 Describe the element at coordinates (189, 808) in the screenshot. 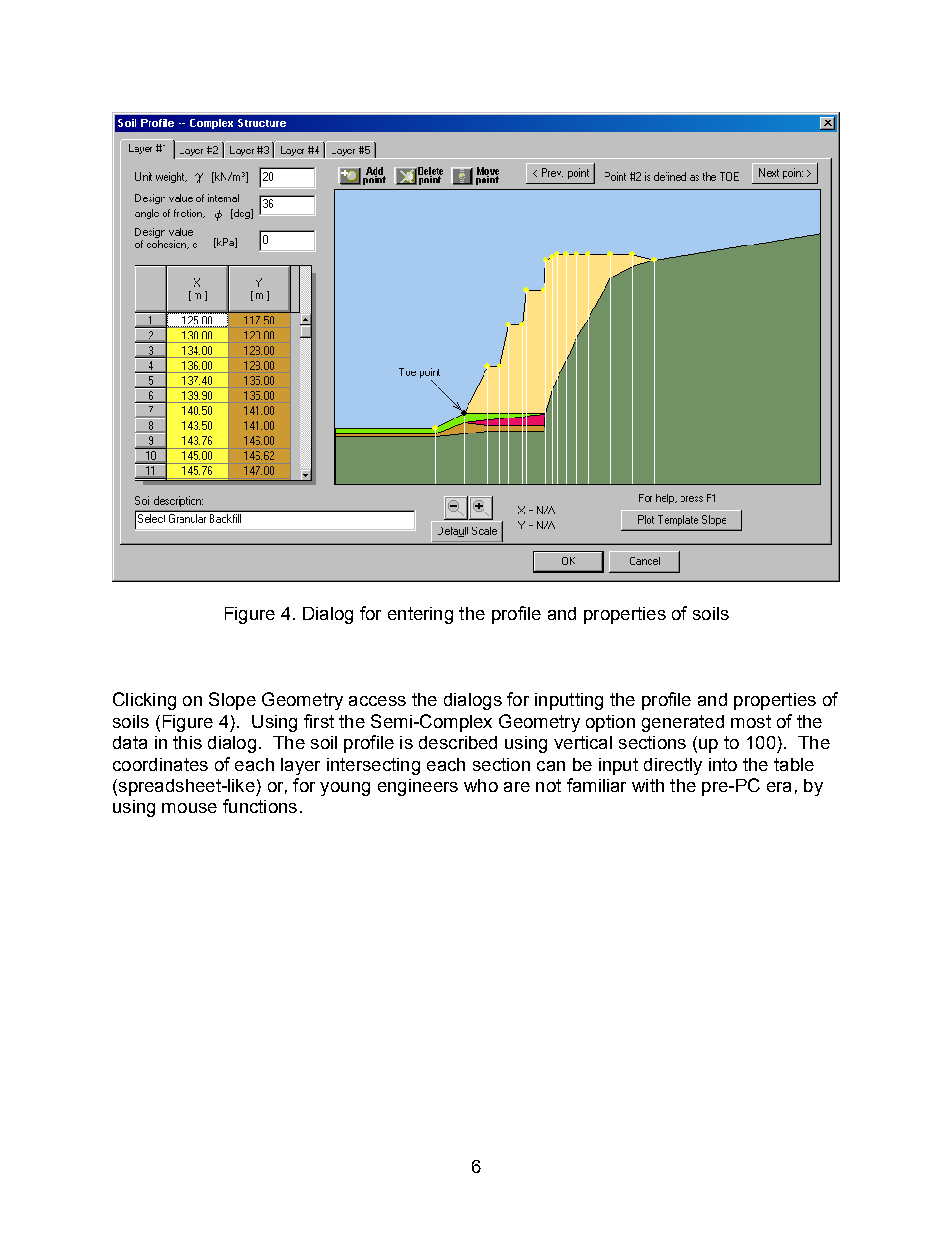

I see `mouse` at that location.
